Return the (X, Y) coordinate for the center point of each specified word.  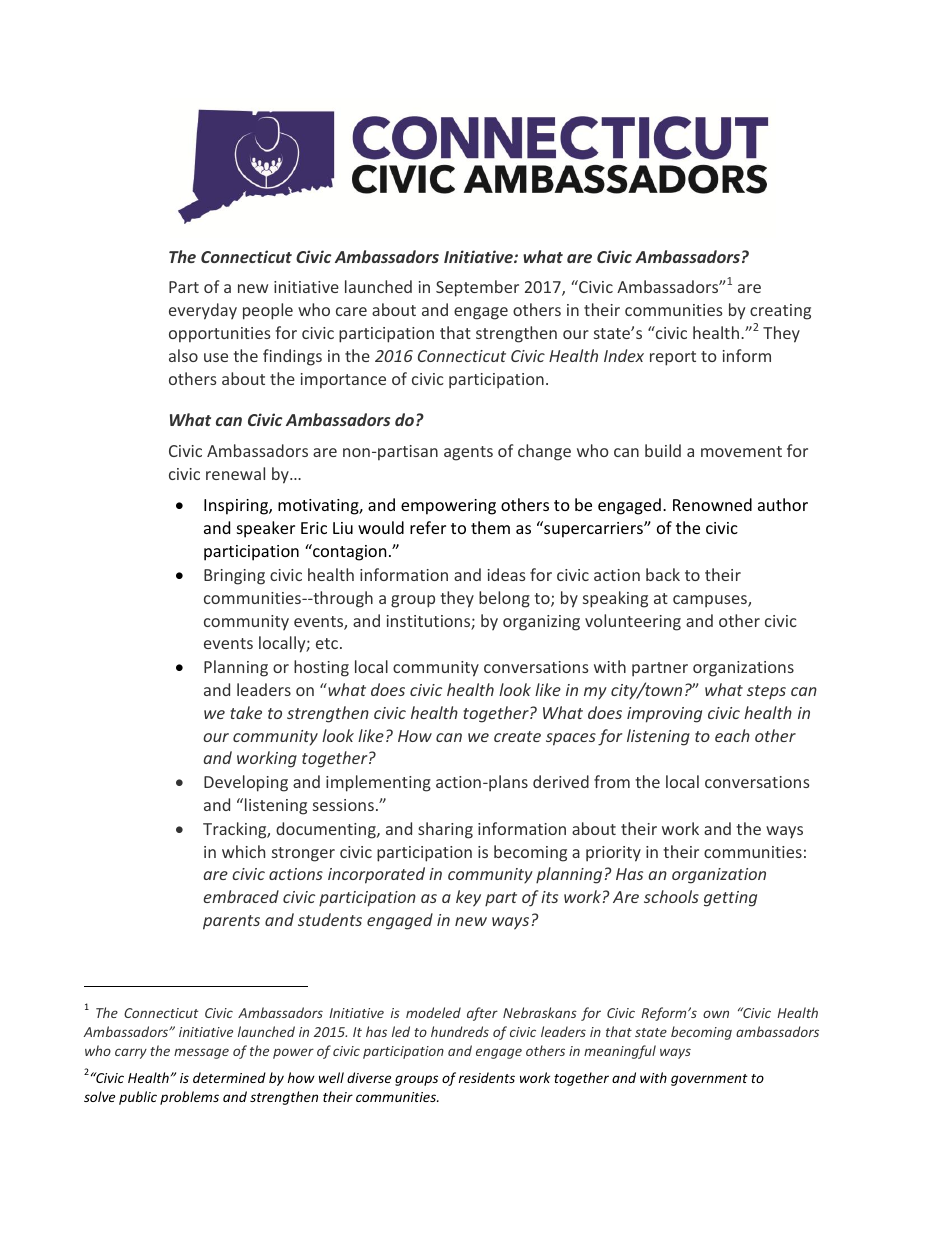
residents (487, 1077)
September (477, 288)
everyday (203, 311)
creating (780, 312)
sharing (445, 830)
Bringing (234, 577)
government (709, 1080)
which (243, 851)
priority (613, 854)
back (663, 574)
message (201, 1053)
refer (428, 527)
